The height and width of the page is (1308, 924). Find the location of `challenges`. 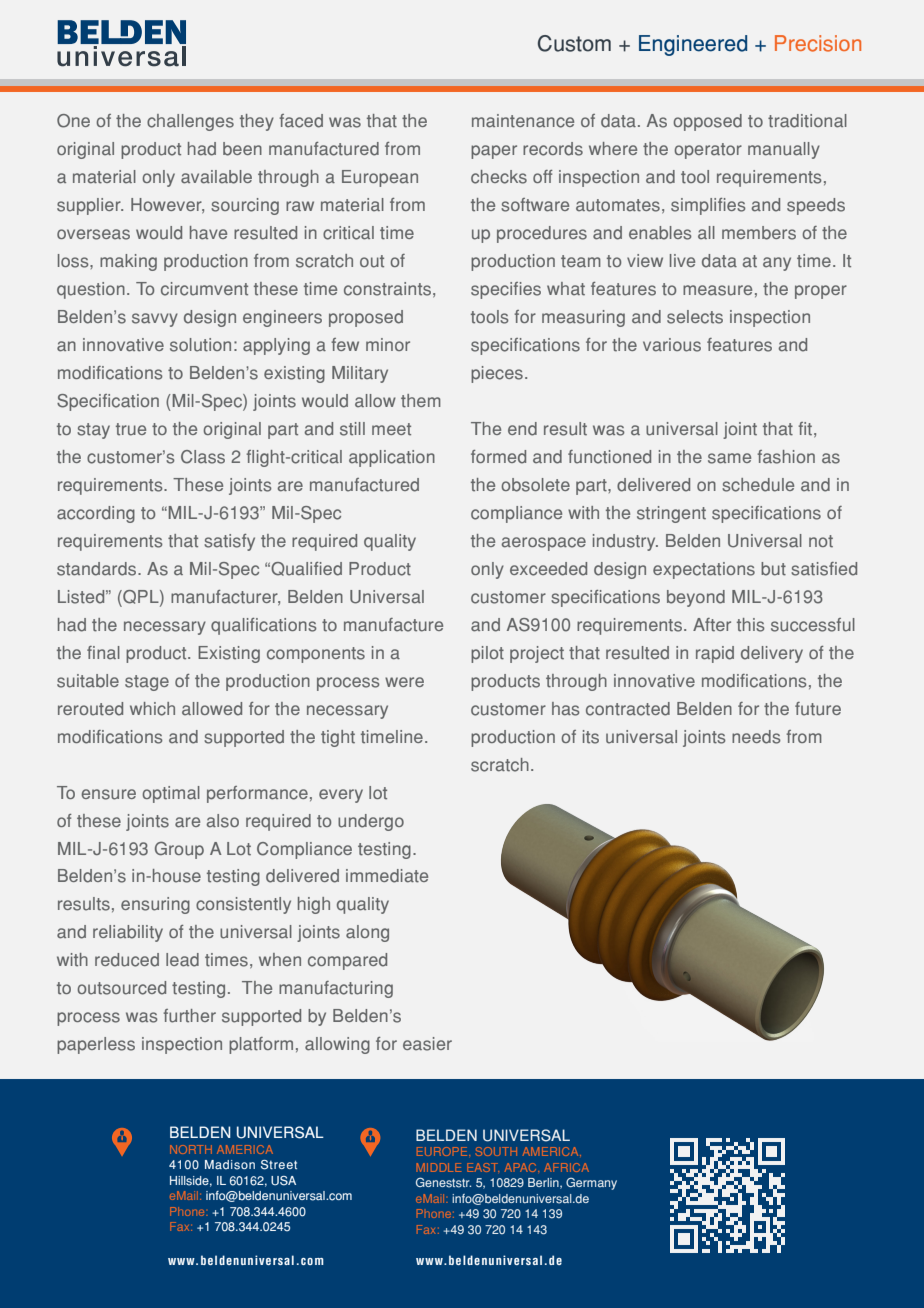

challenges is located at coordinates (190, 122).
